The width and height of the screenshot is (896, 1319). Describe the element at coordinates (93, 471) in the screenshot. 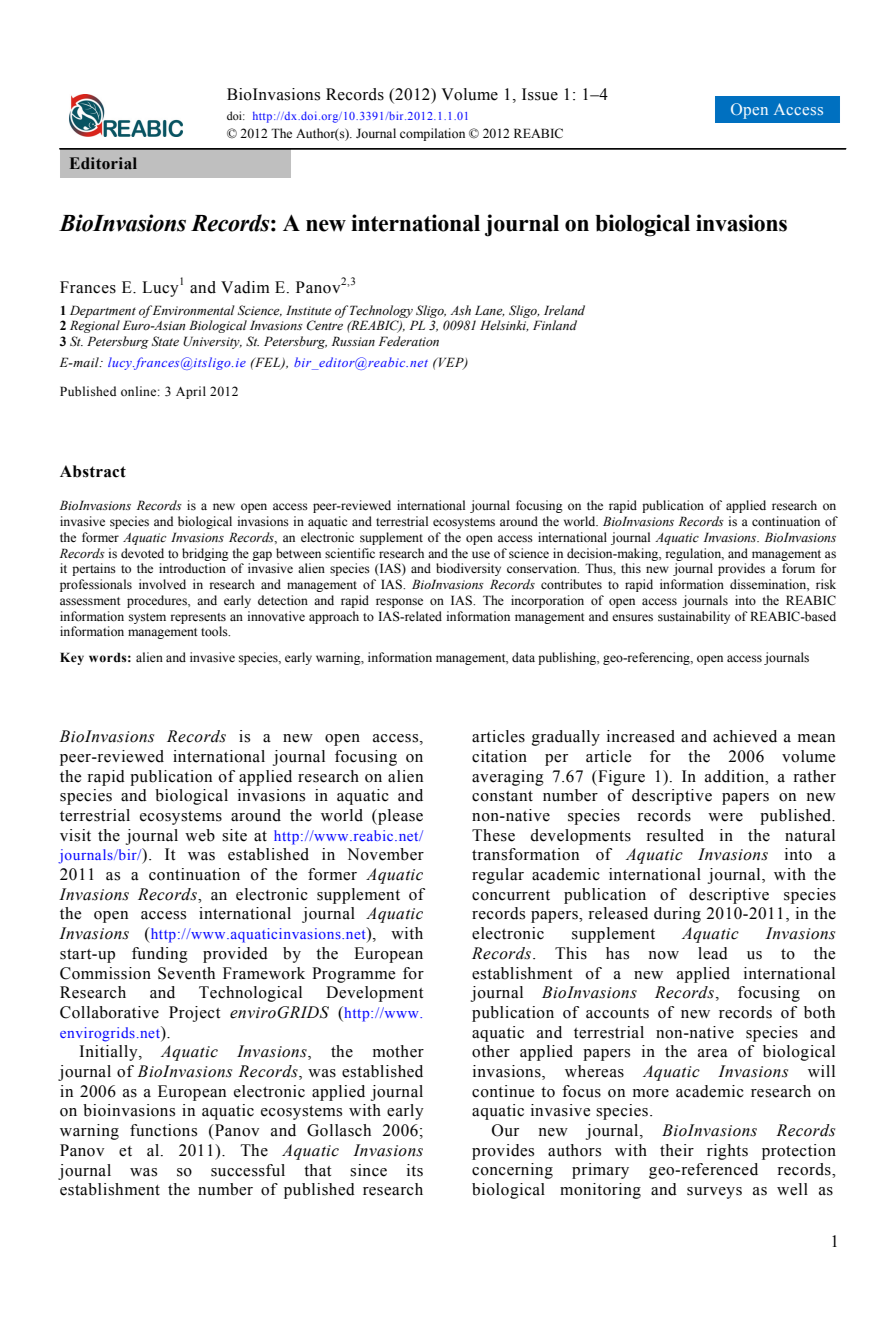

I see `Abstract` at that location.
